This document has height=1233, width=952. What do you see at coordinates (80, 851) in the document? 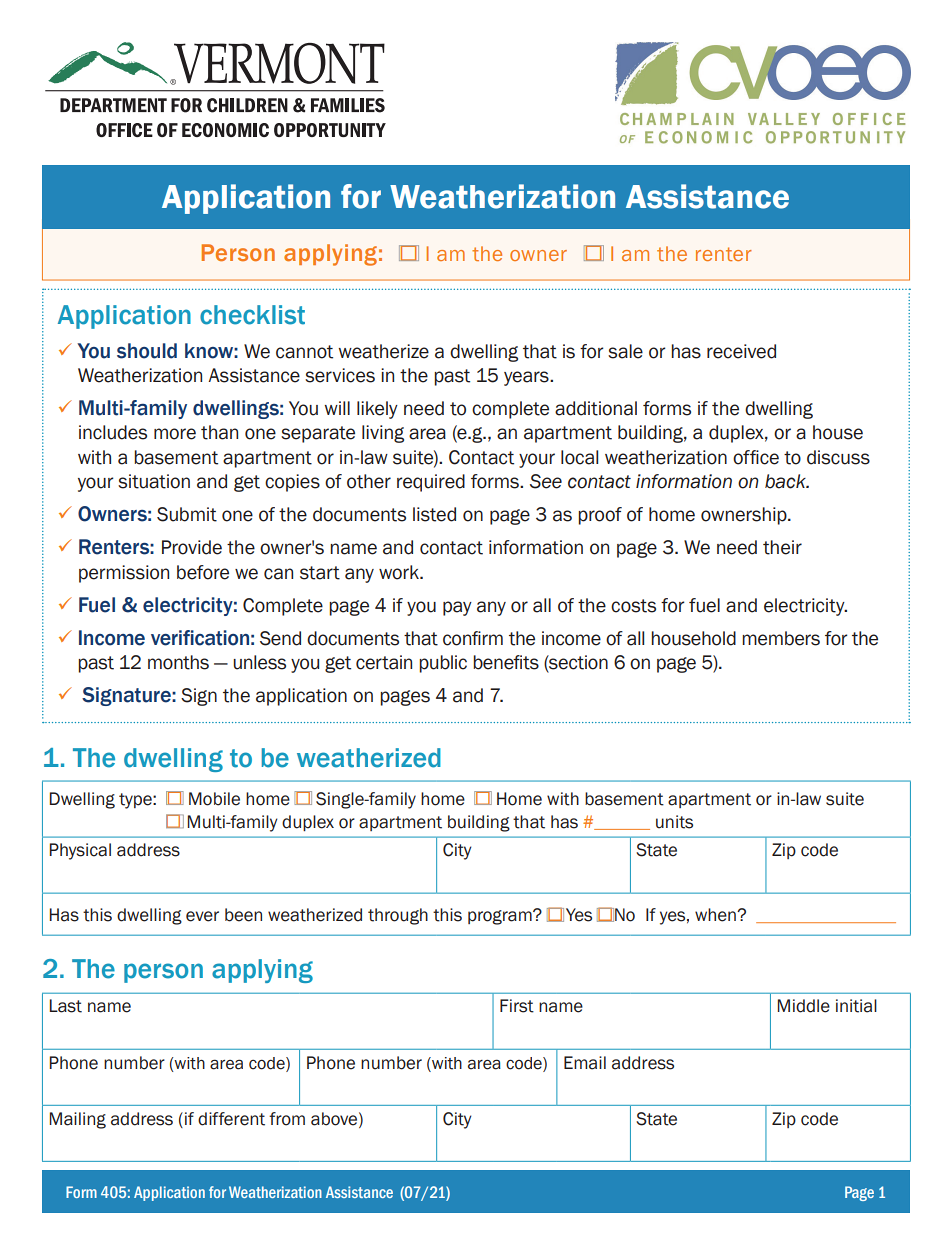
I see `Physical` at bounding box center [80, 851].
